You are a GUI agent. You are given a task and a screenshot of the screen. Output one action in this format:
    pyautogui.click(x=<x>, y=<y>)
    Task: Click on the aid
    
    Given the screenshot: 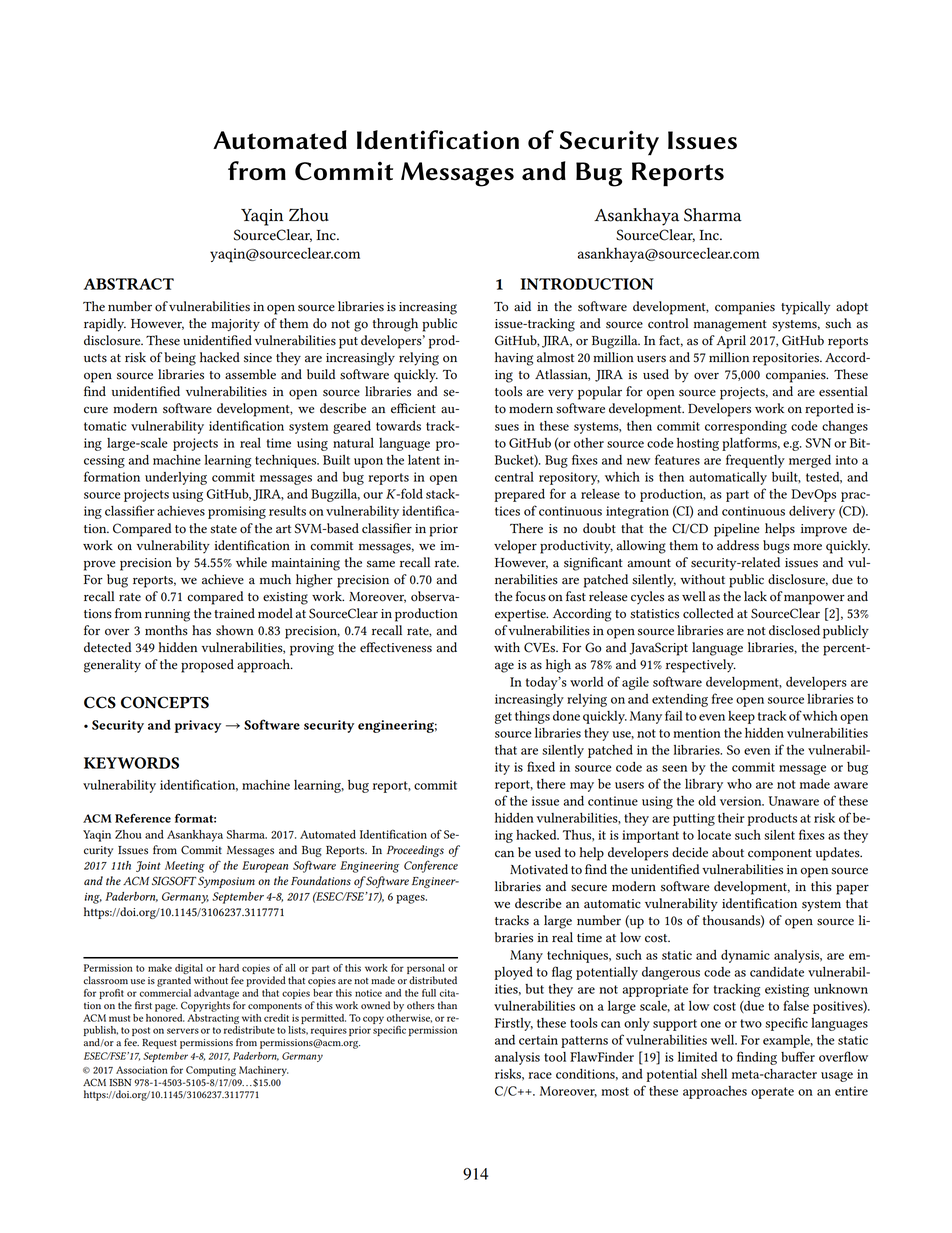 What is the action you would take?
    pyautogui.click(x=522, y=306)
